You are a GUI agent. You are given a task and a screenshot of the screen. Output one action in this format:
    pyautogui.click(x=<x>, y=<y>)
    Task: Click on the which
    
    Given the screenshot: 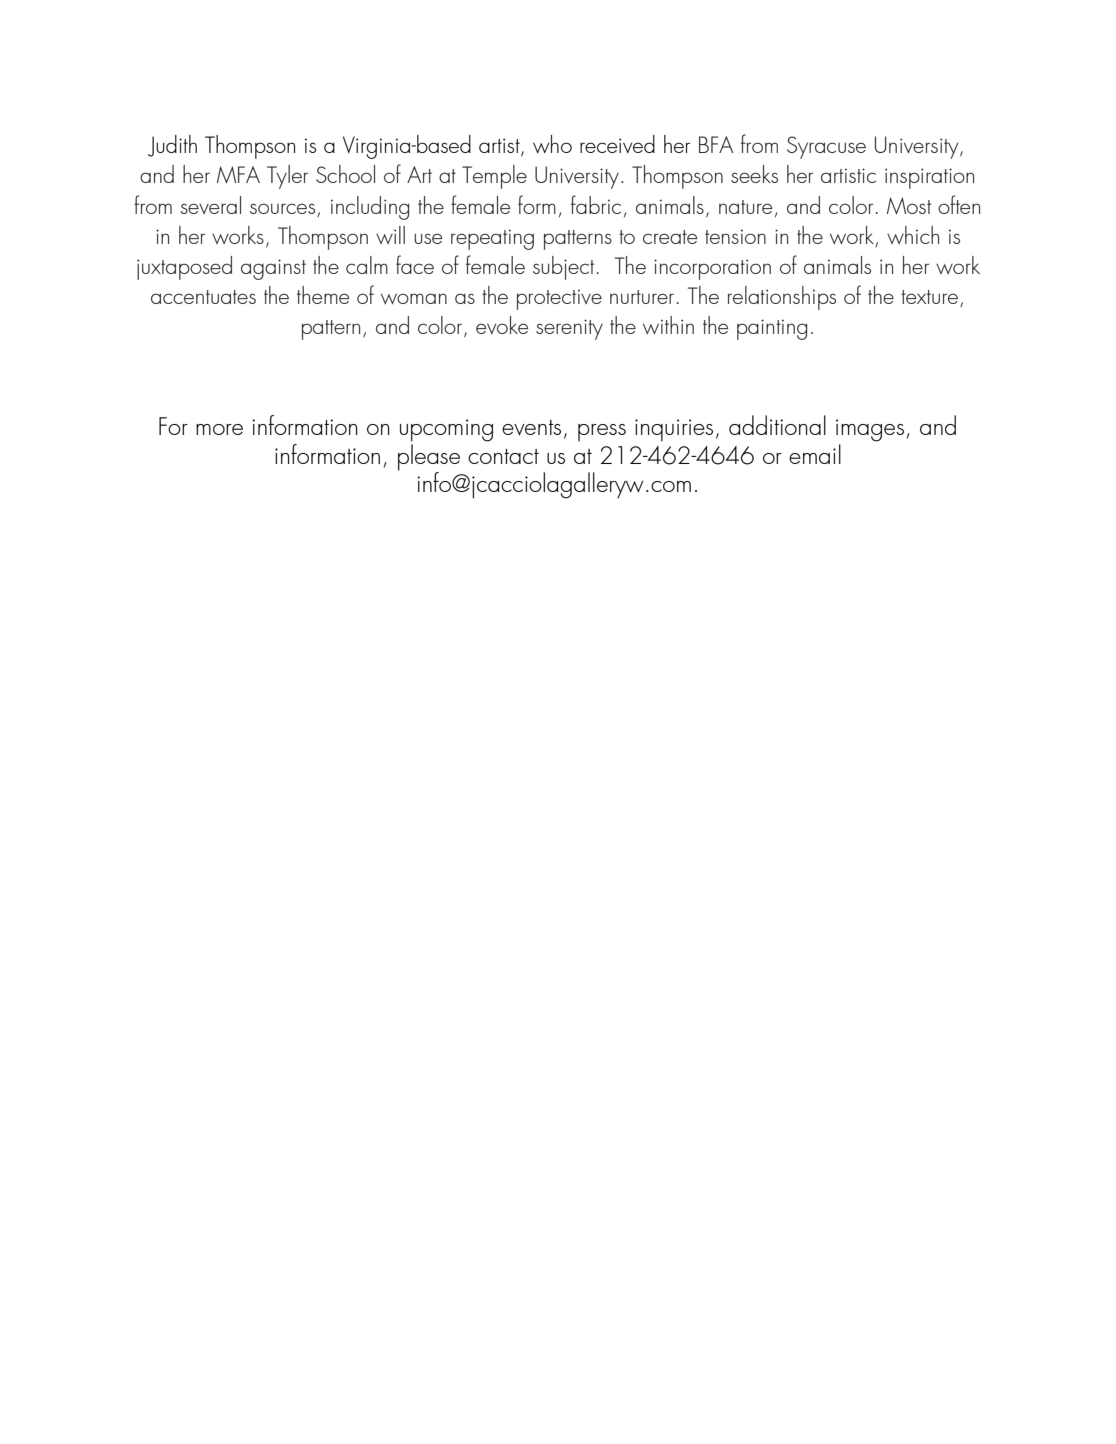 What is the action you would take?
    pyautogui.click(x=913, y=235)
